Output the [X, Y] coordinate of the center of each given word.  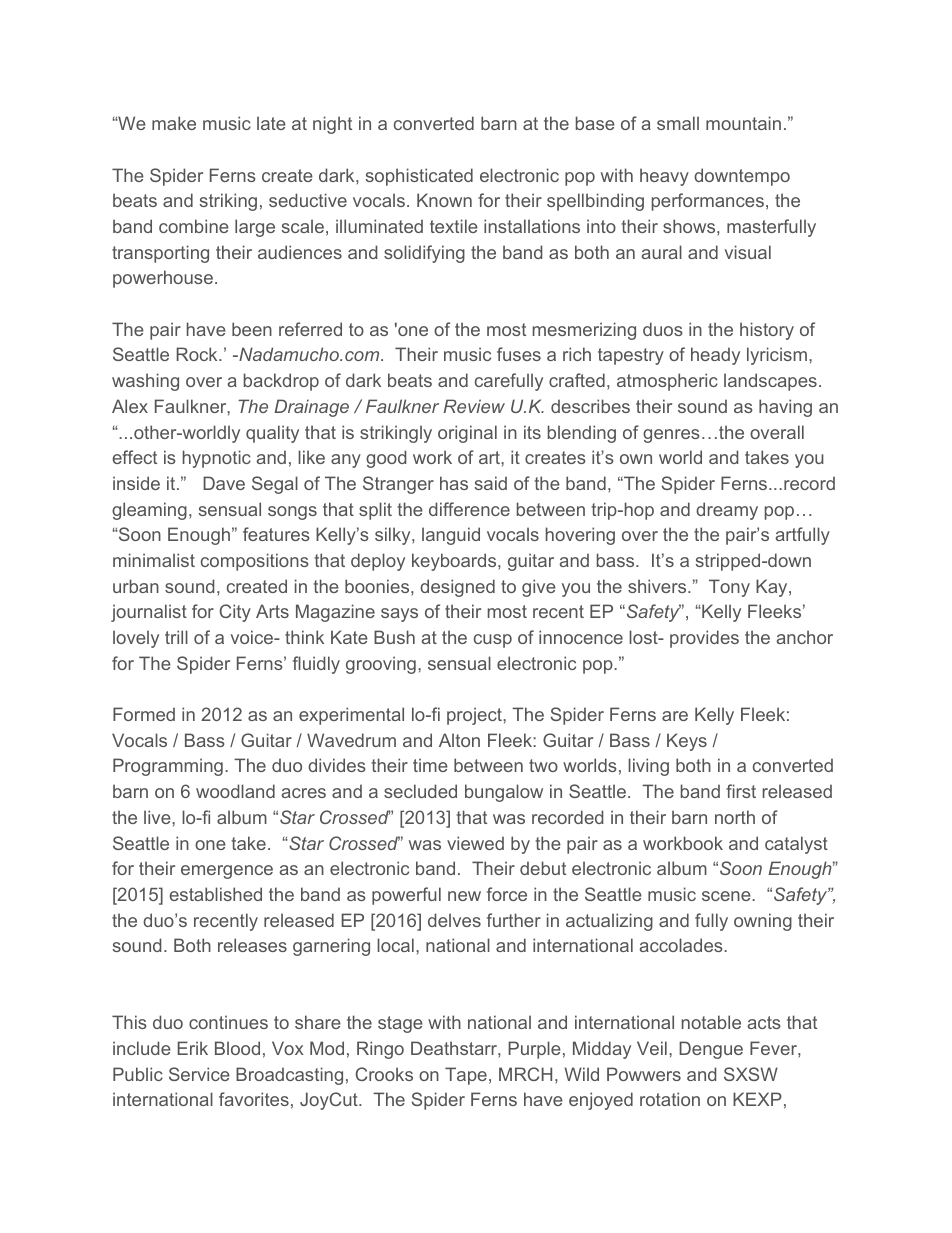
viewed [475, 843]
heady [715, 356]
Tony [729, 588]
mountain [743, 123]
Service [199, 1074]
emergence [227, 872]
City [235, 613]
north [735, 817]
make [174, 123]
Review [474, 406]
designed [457, 588]
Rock [198, 354]
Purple [534, 1050]
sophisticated [419, 177]
